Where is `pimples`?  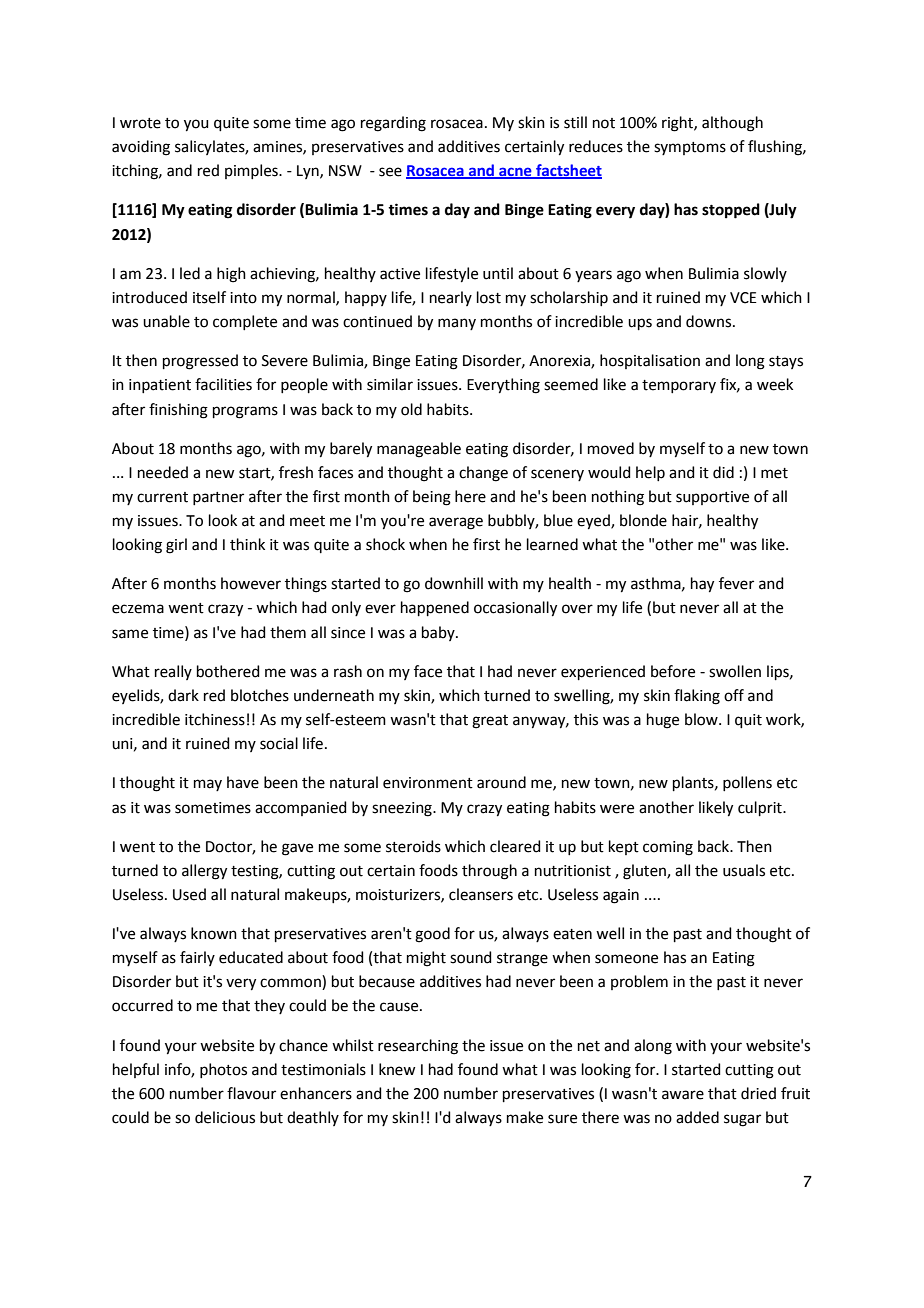
pimples is located at coordinates (252, 171).
